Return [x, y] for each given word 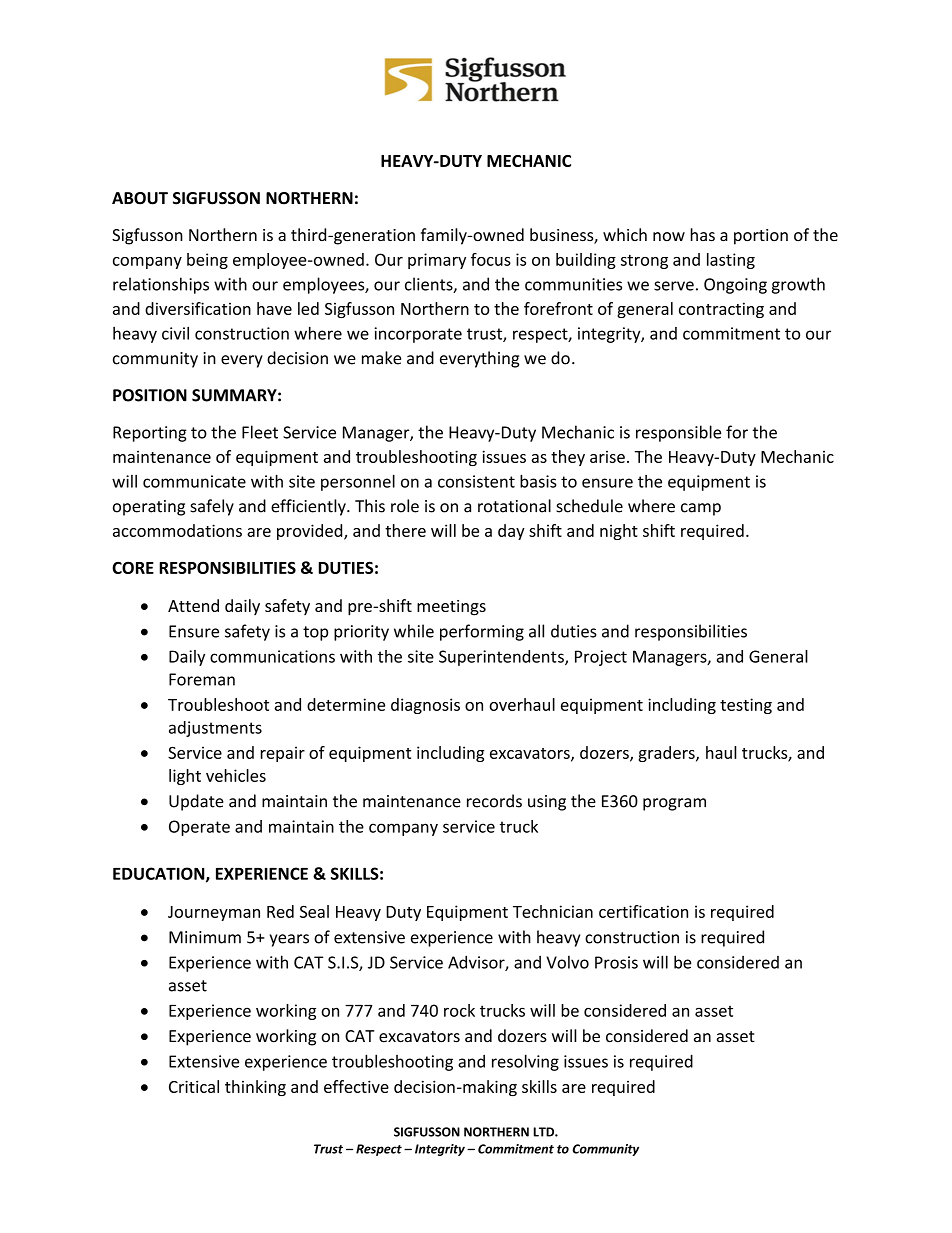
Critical [194, 1086]
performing [482, 632]
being [207, 261]
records [494, 801]
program [674, 804]
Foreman [202, 679]
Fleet [260, 432]
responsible [678, 433]
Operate [199, 828]
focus [491, 259]
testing [746, 706]
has [703, 235]
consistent [476, 481]
